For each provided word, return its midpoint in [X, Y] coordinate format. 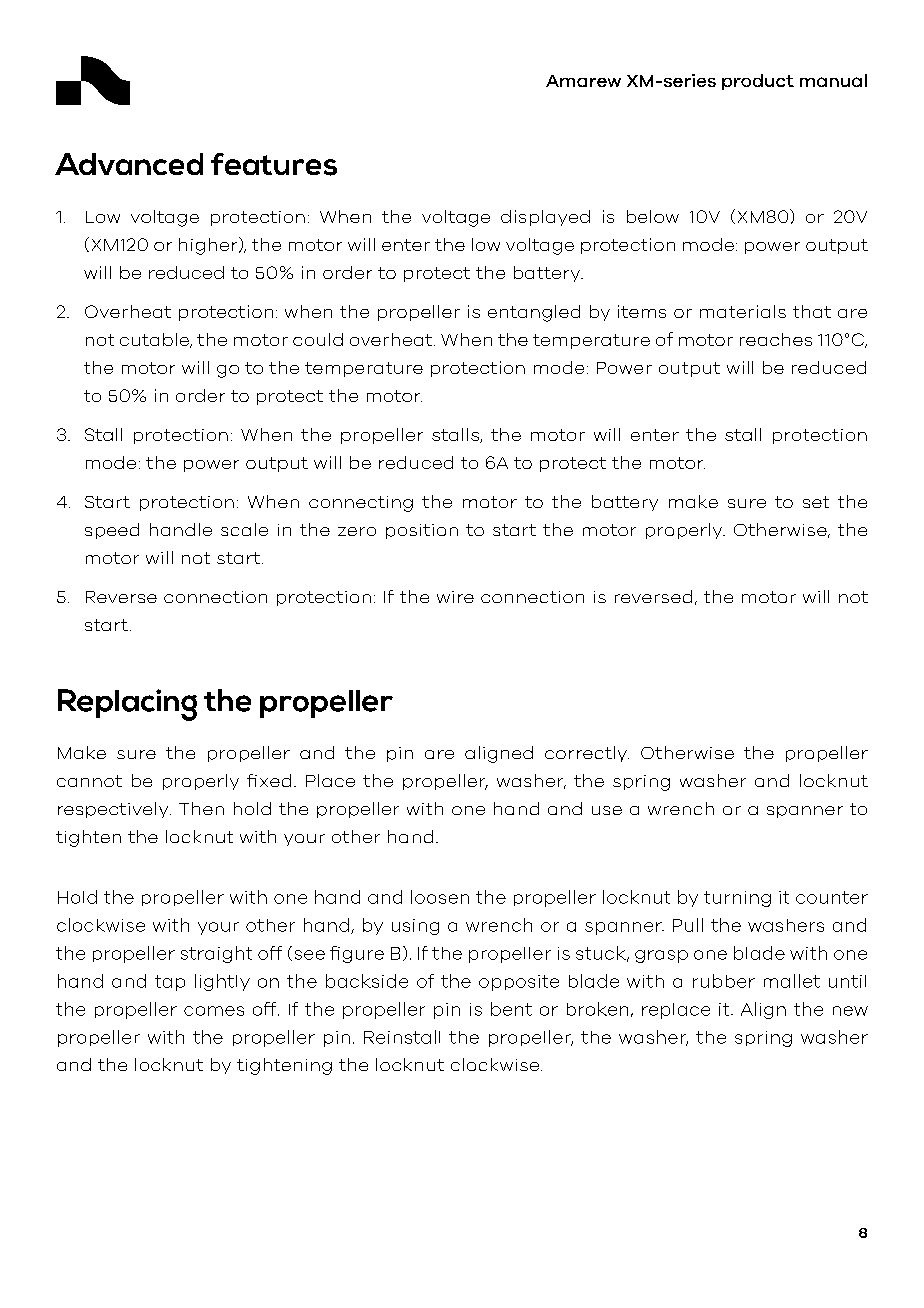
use [607, 810]
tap [170, 983]
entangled [534, 313]
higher [209, 246]
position [422, 531]
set [816, 502]
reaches [776, 339]
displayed [545, 218]
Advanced [129, 164]
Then [201, 808]
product [758, 82]
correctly [587, 754]
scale [244, 529]
